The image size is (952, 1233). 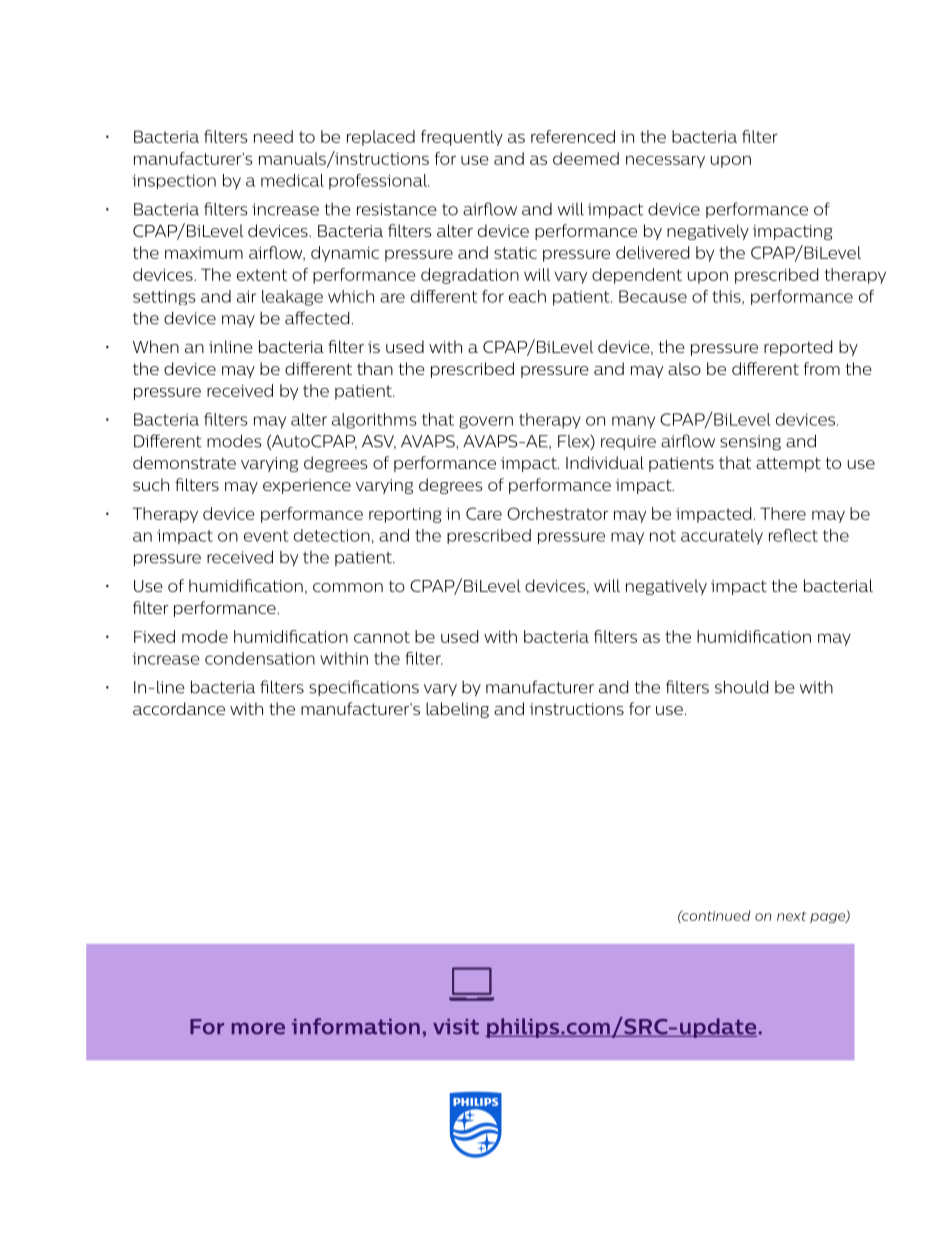 I want to click on labeling, so click(x=457, y=710).
